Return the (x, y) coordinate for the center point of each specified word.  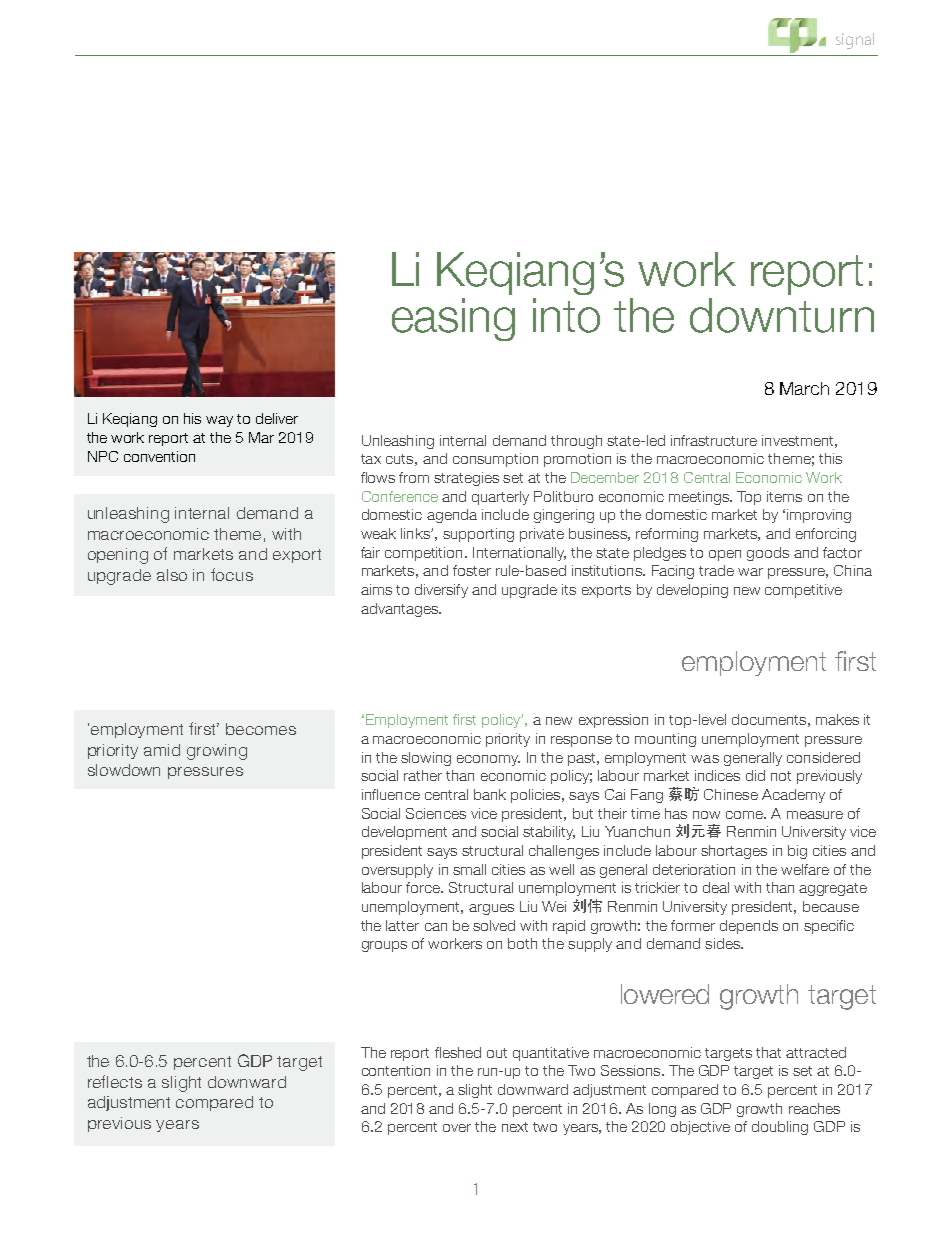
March (804, 388)
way (219, 421)
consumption (495, 460)
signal (855, 41)
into (566, 315)
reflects (115, 1081)
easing (453, 319)
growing (217, 752)
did (755, 775)
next (515, 1127)
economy (488, 760)
